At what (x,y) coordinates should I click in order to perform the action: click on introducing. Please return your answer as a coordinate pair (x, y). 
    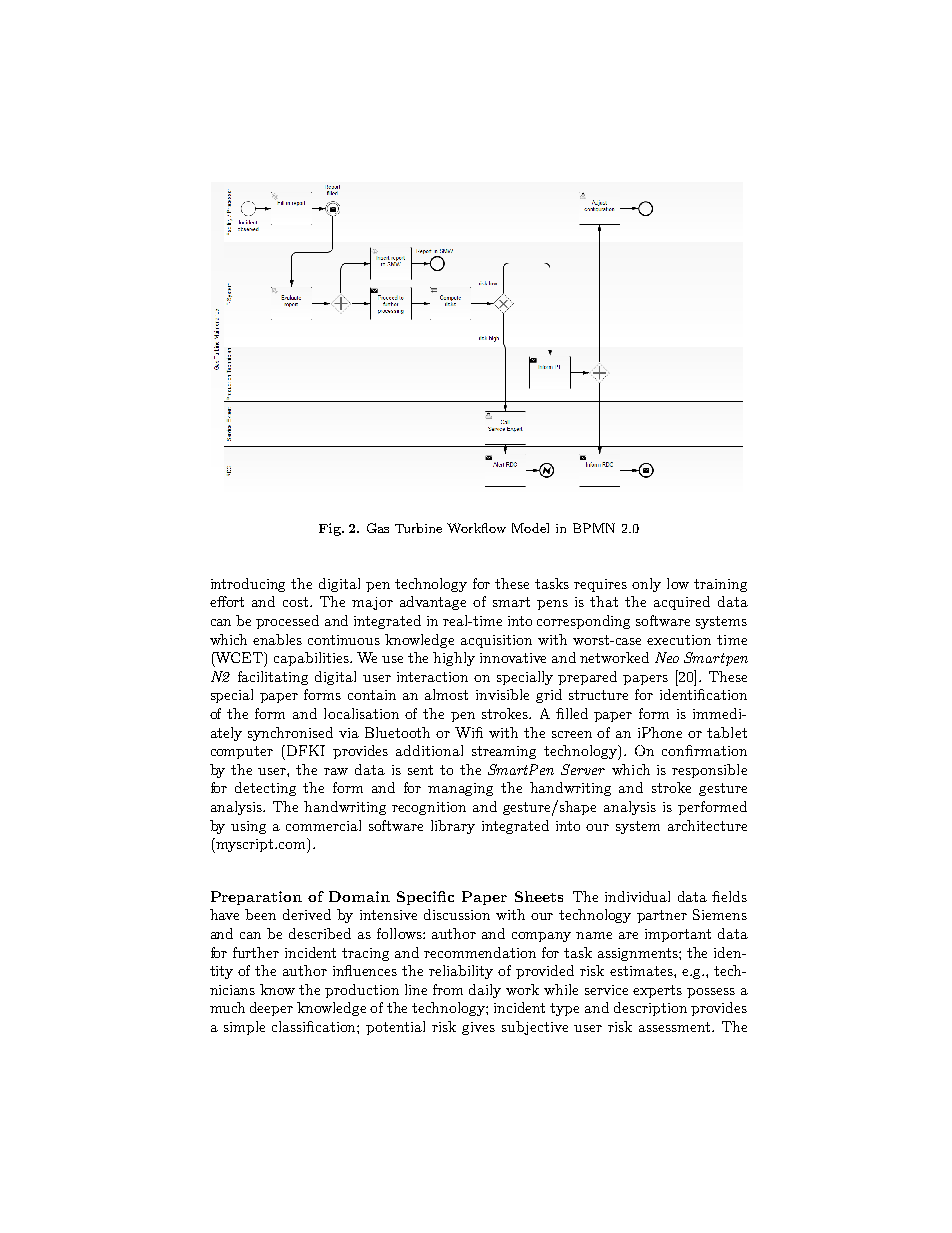
    Looking at the image, I should click on (248, 585).
